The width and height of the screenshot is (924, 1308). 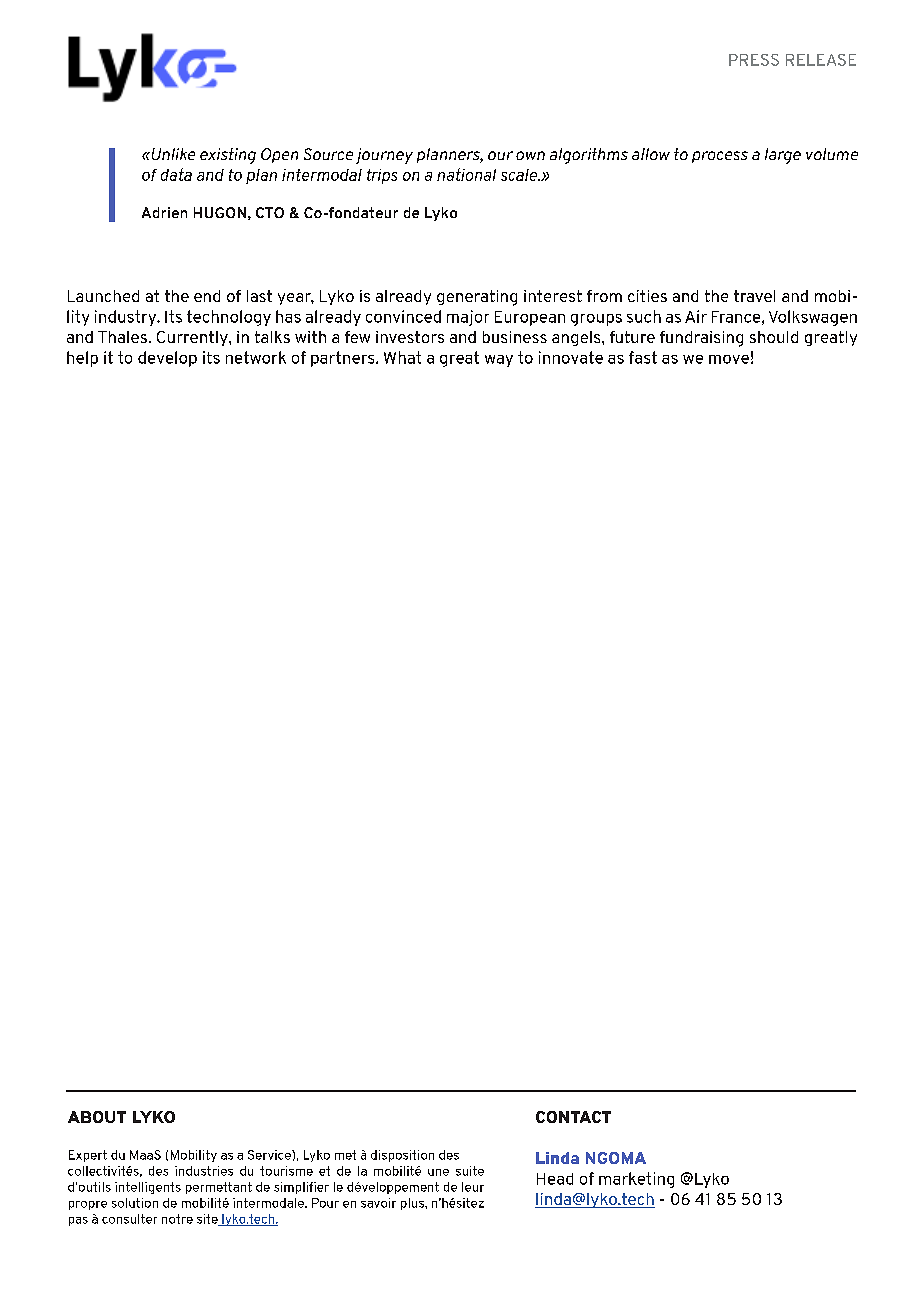 I want to click on Unlike, so click(x=172, y=154).
